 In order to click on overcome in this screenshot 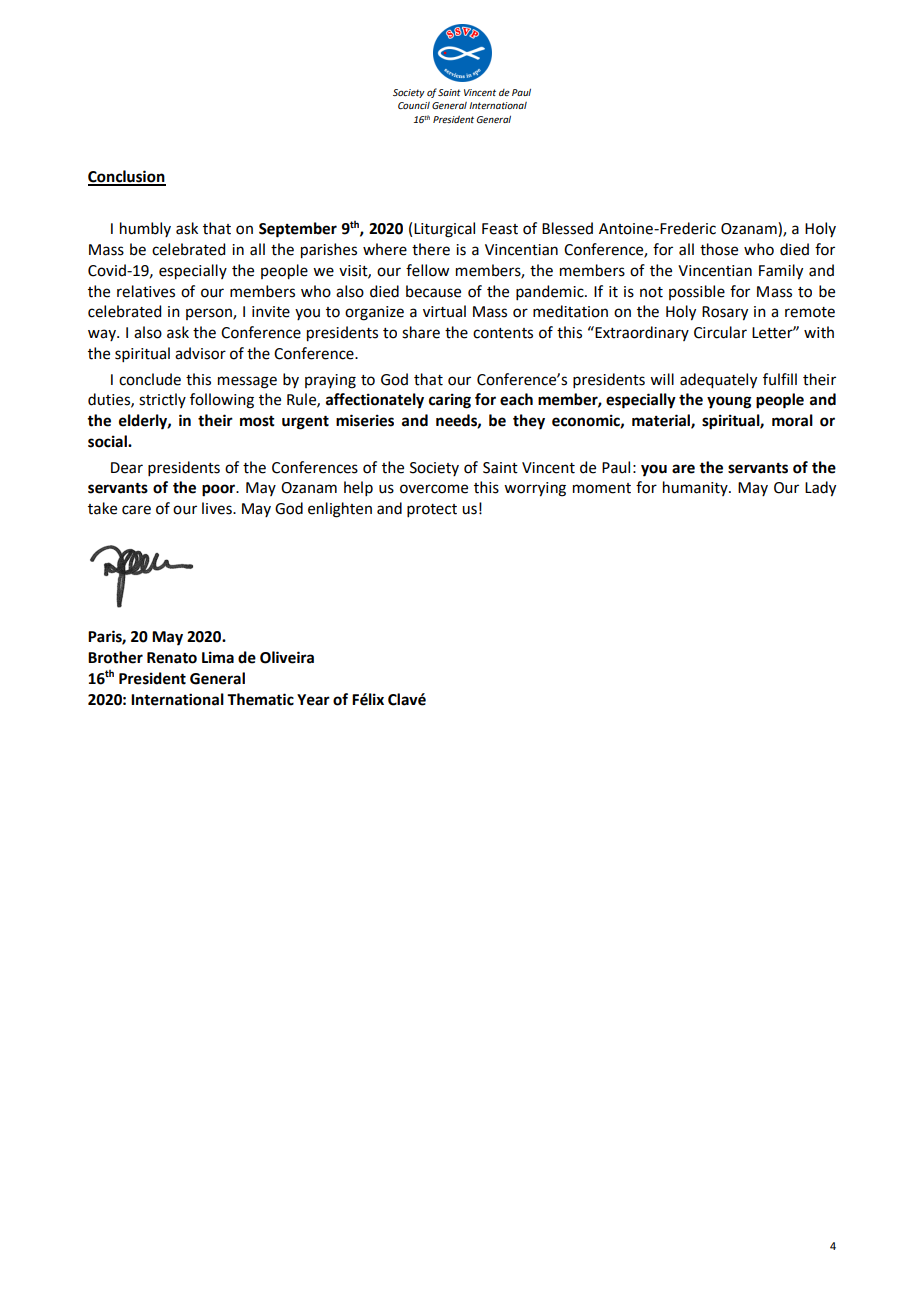, I will do `click(434, 489)`.
